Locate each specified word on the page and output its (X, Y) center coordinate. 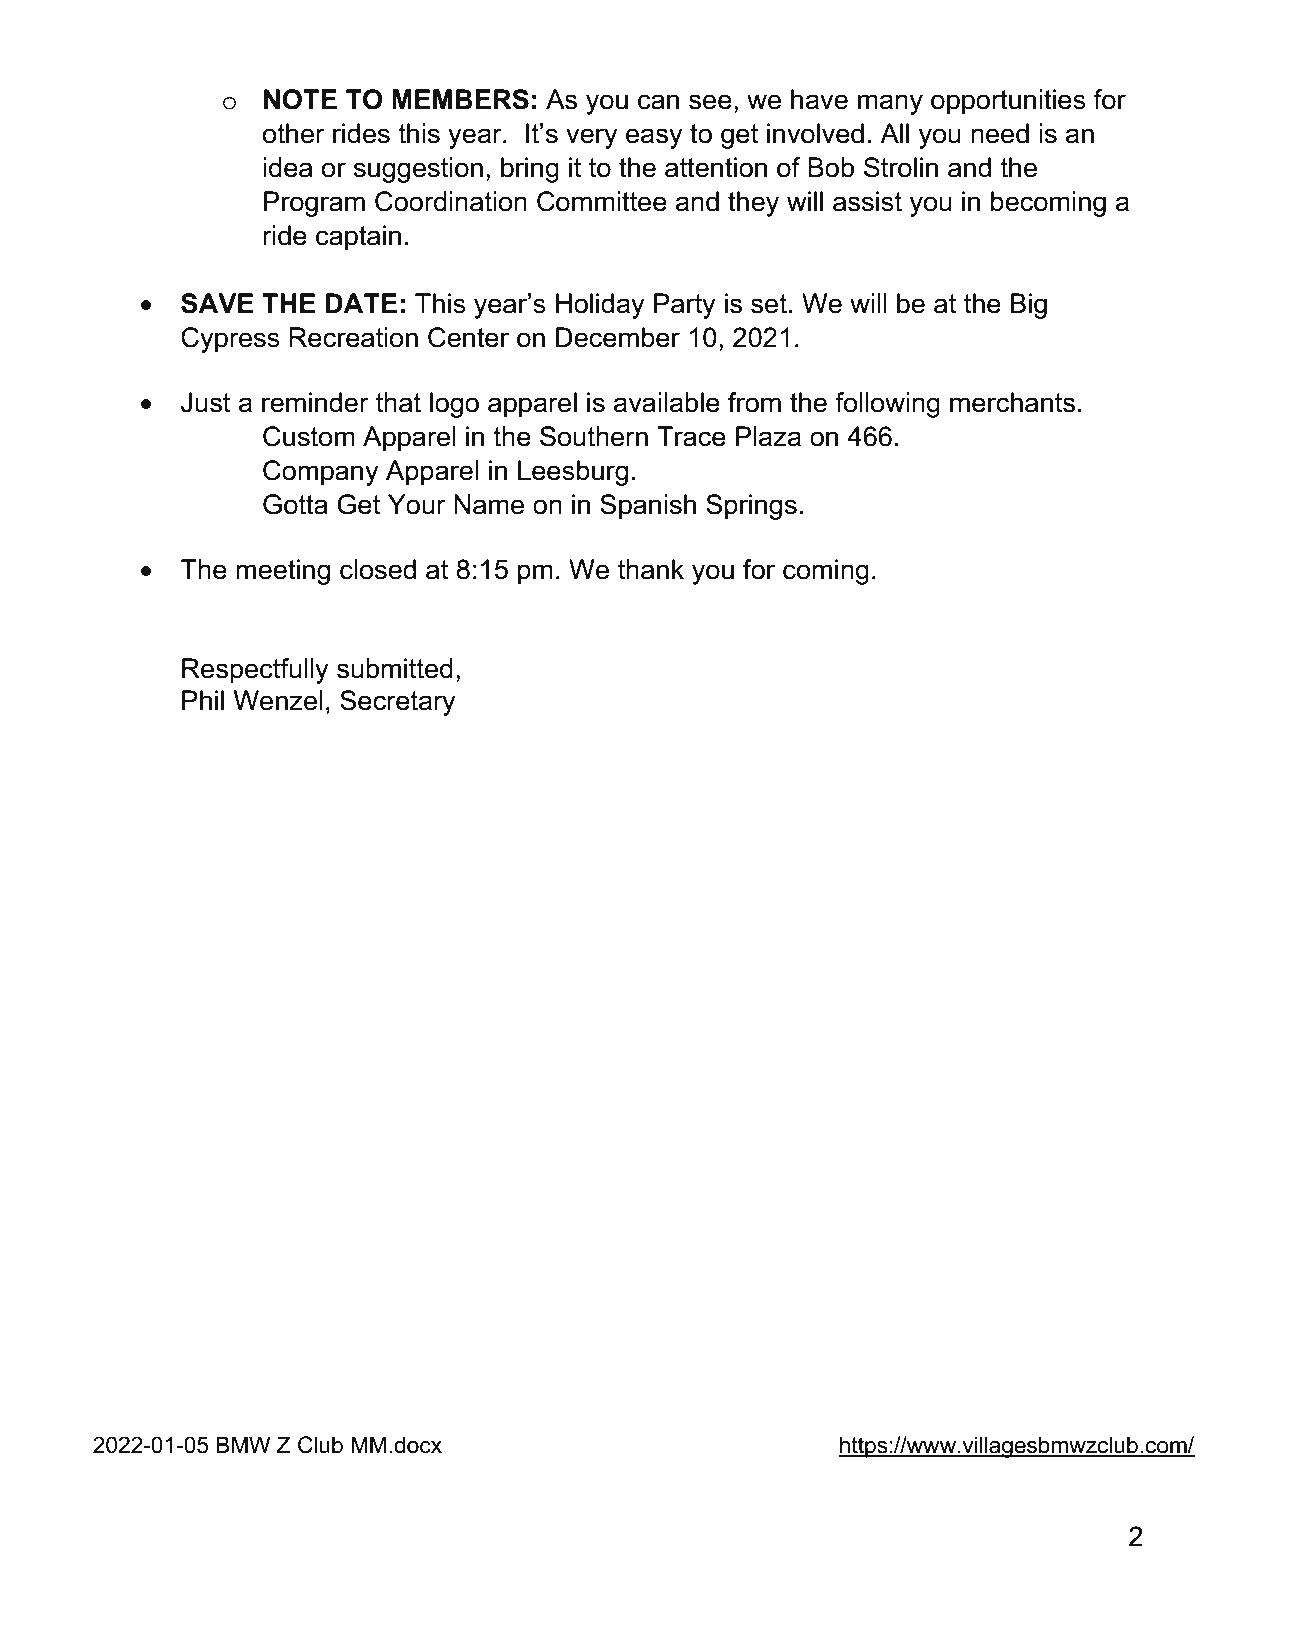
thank (651, 569)
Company (321, 473)
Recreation (353, 337)
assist (867, 201)
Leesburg (573, 473)
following (887, 405)
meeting (283, 572)
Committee (602, 201)
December (618, 337)
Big (1029, 306)
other (293, 133)
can (658, 102)
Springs (751, 507)
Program (314, 204)
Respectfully (255, 671)
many (890, 104)
